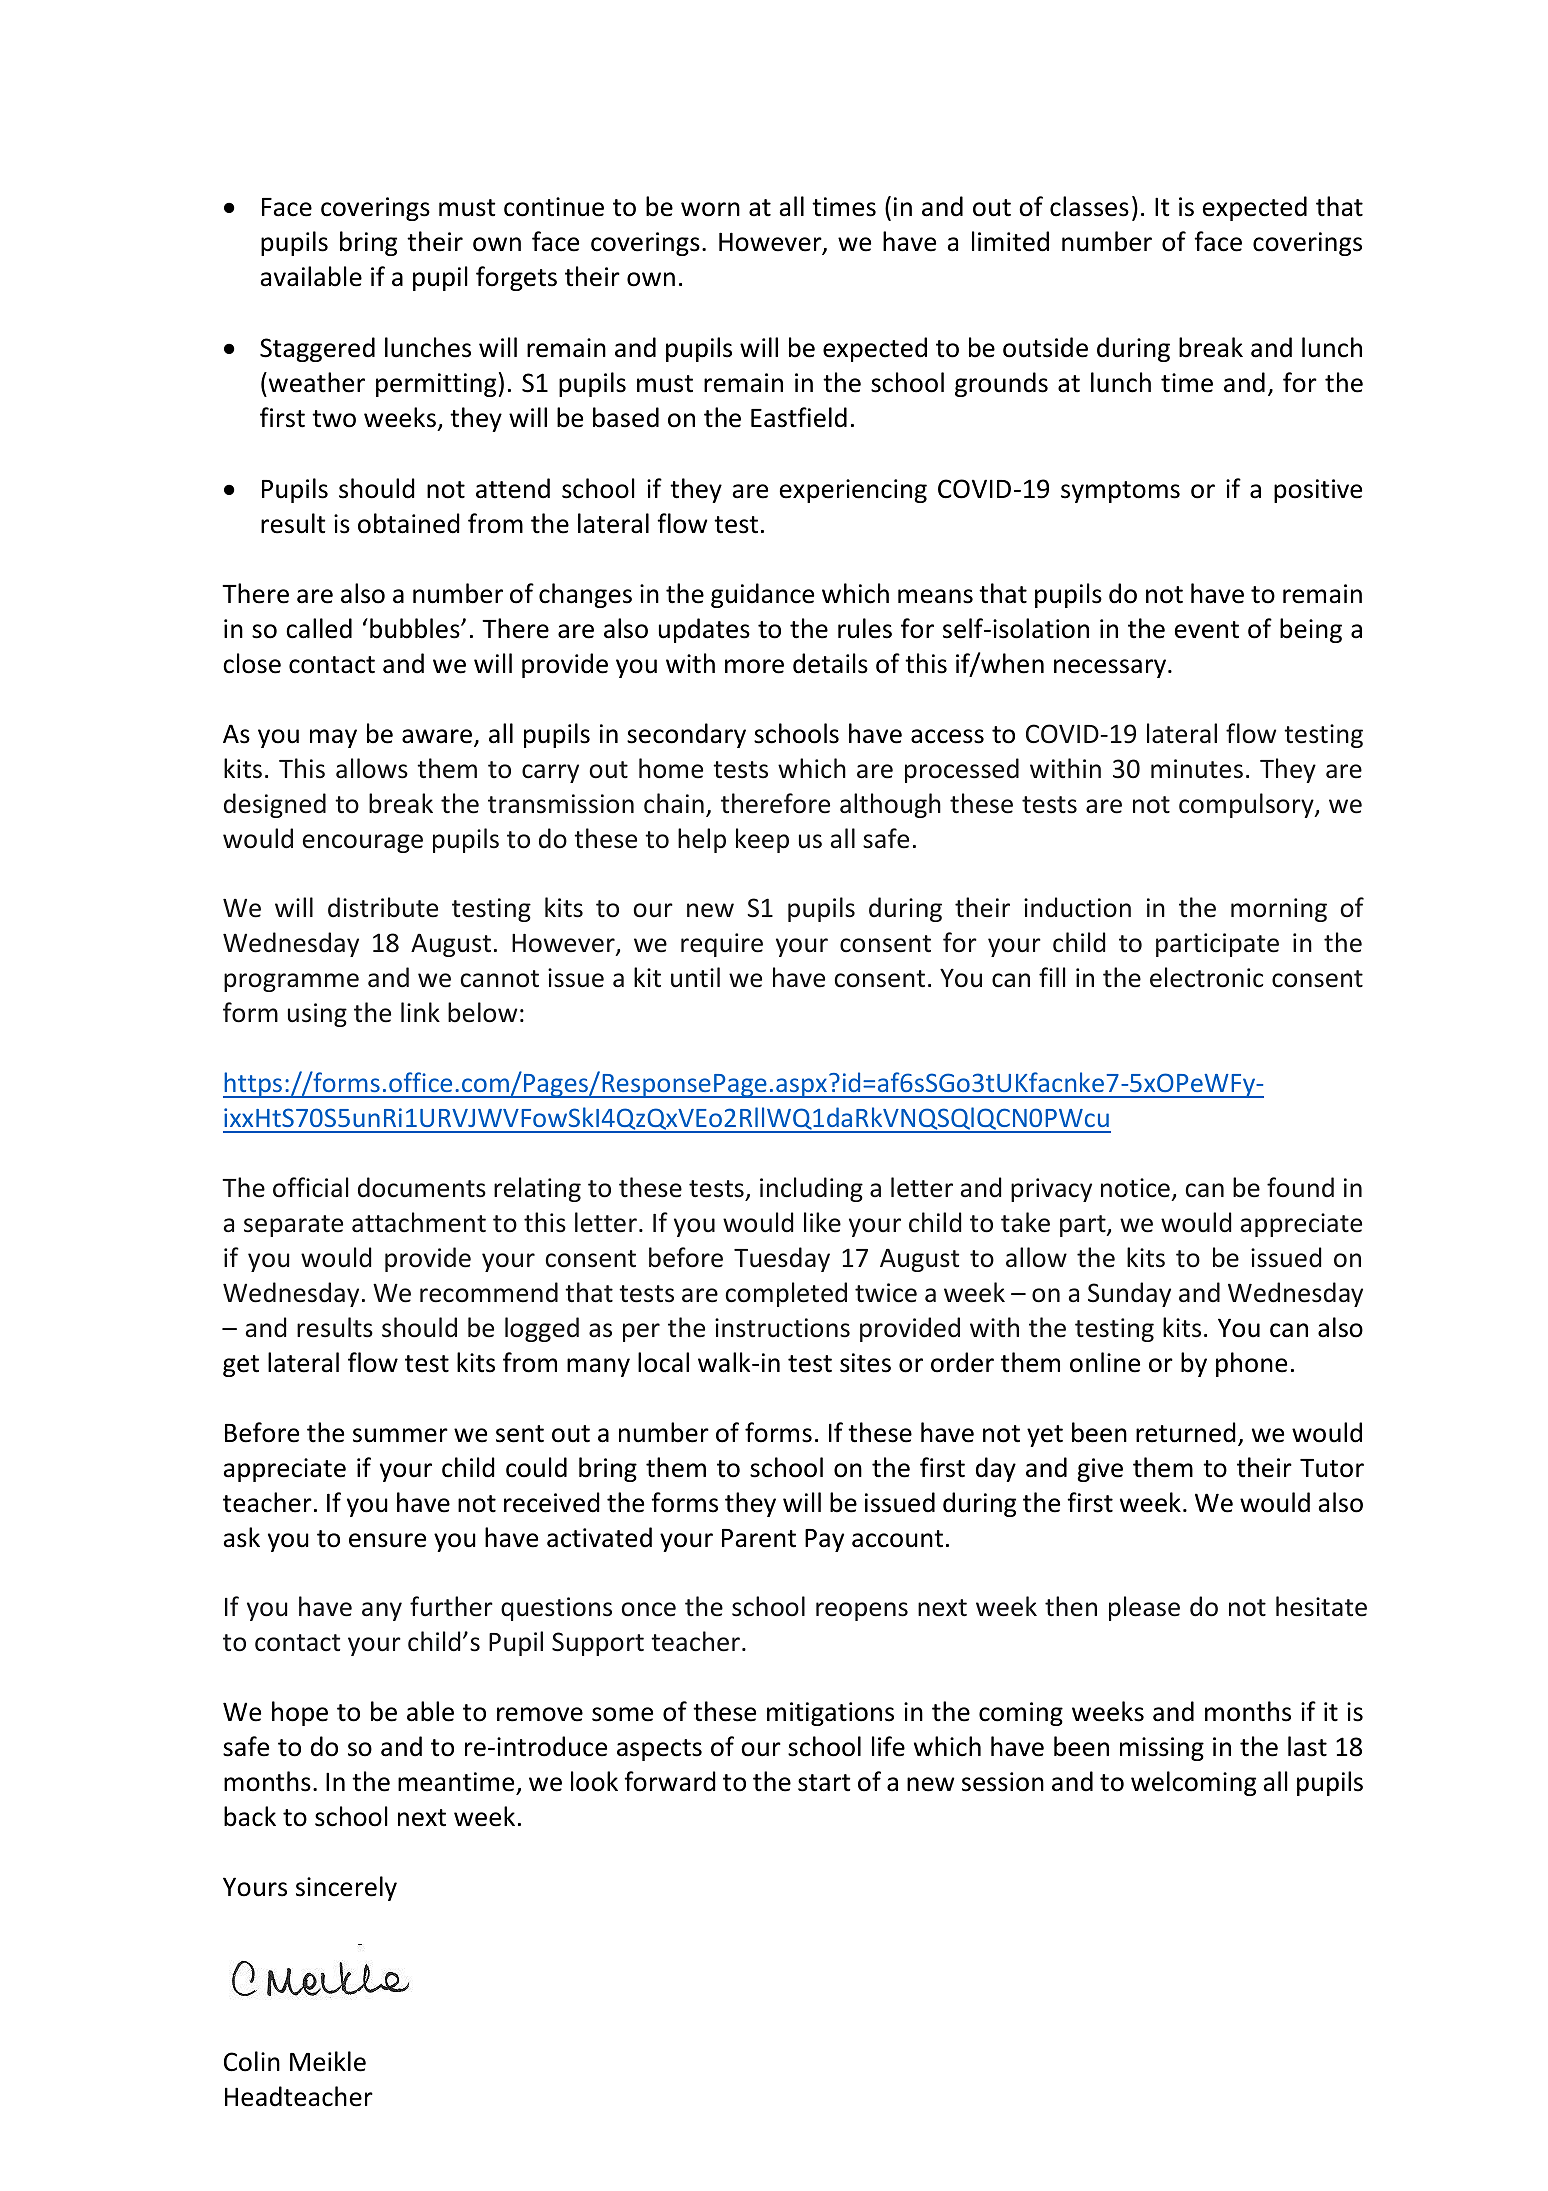 This image has height=2191, width=1548. What do you see at coordinates (317, 349) in the image?
I see `Staggered` at bounding box center [317, 349].
